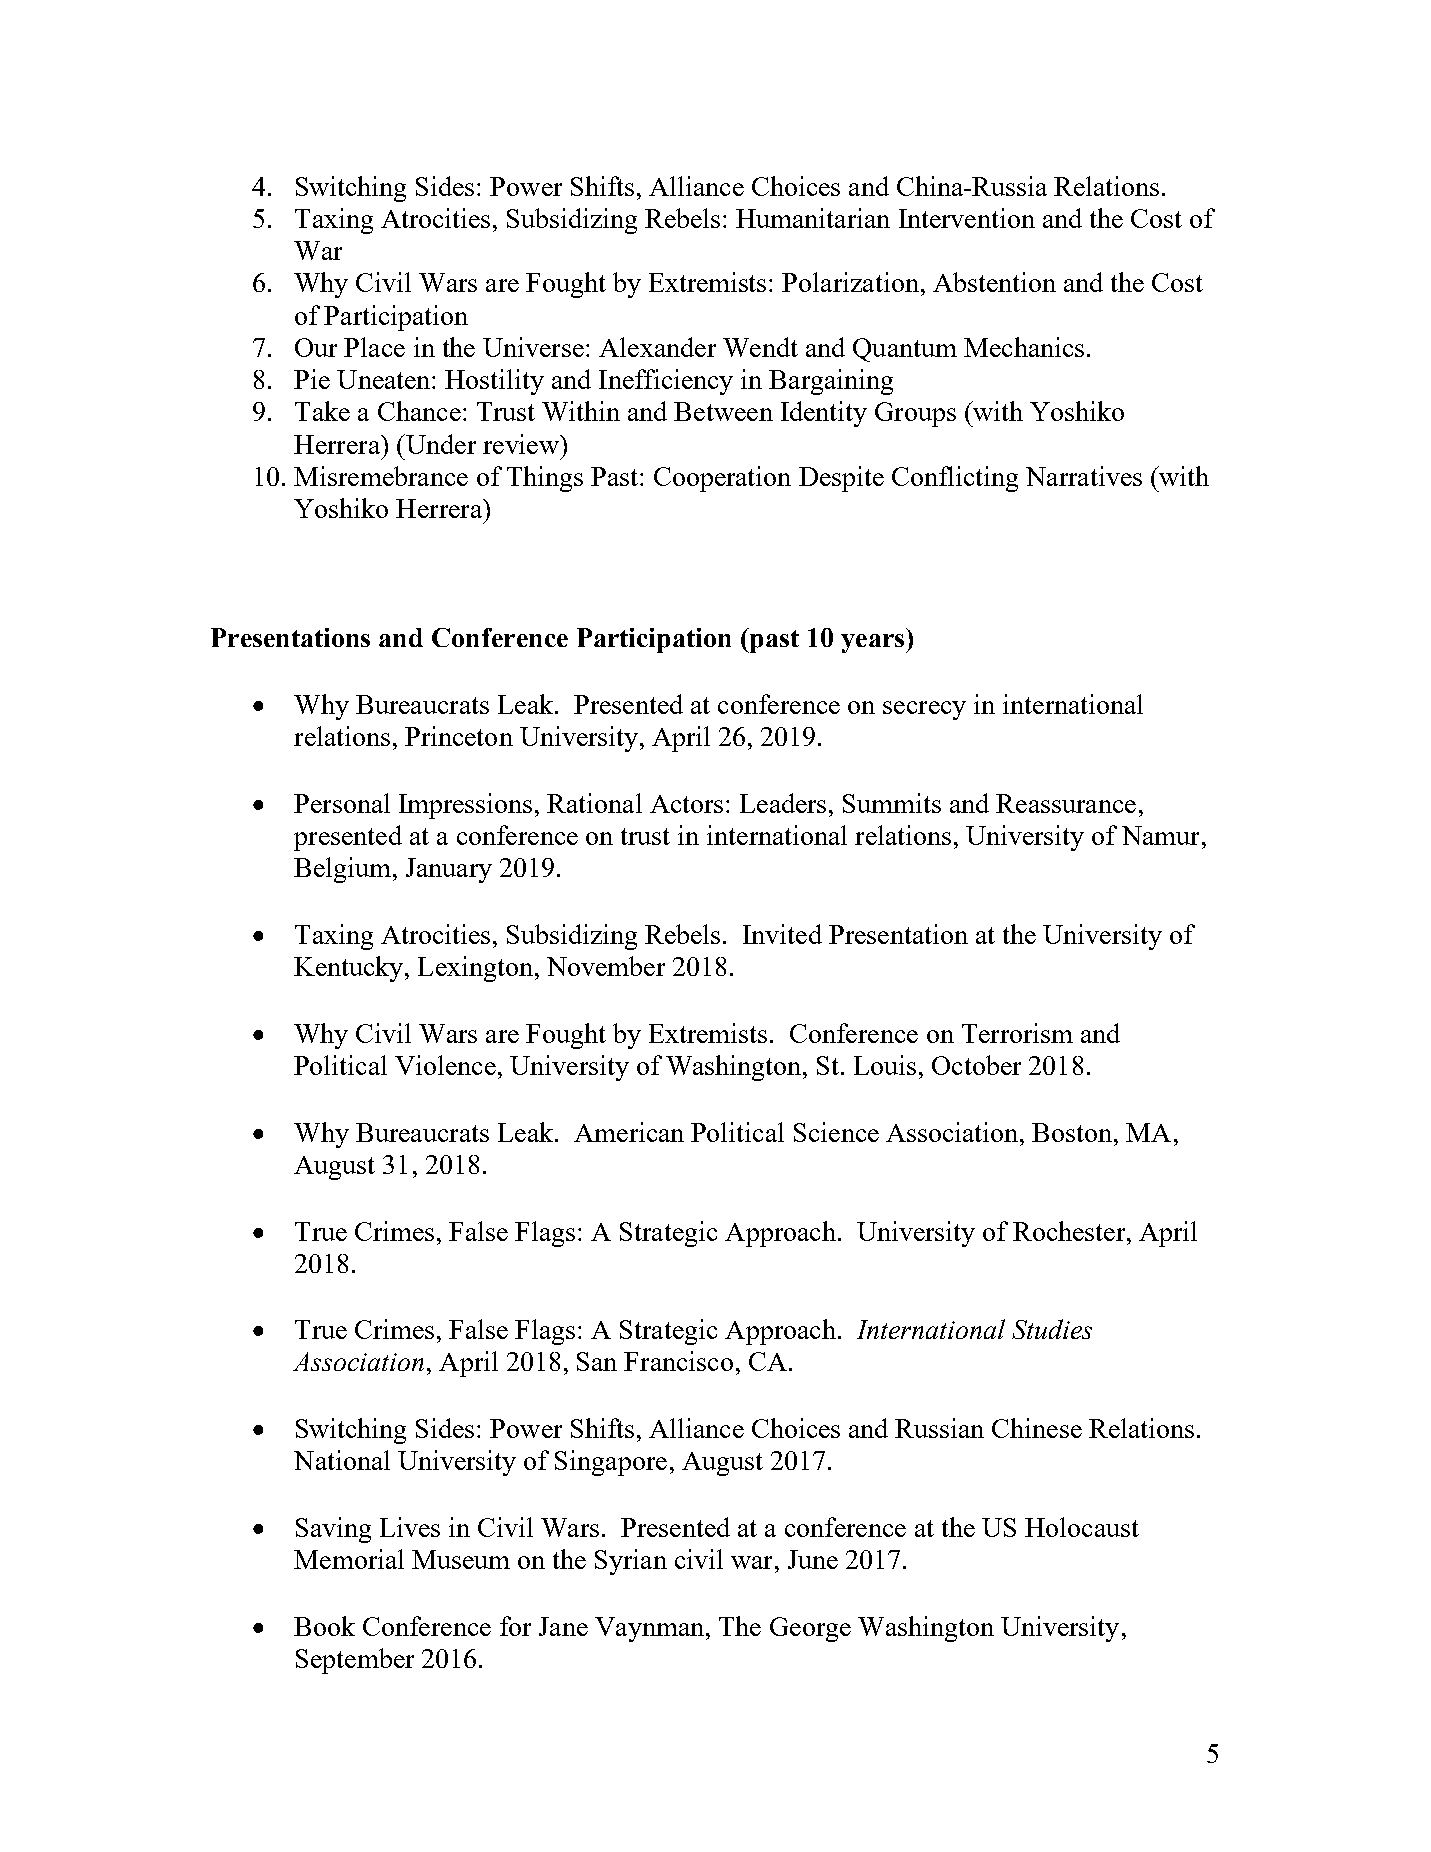 The image size is (1431, 1852). Describe the element at coordinates (1073, 1132) in the image. I see `Boston` at that location.
